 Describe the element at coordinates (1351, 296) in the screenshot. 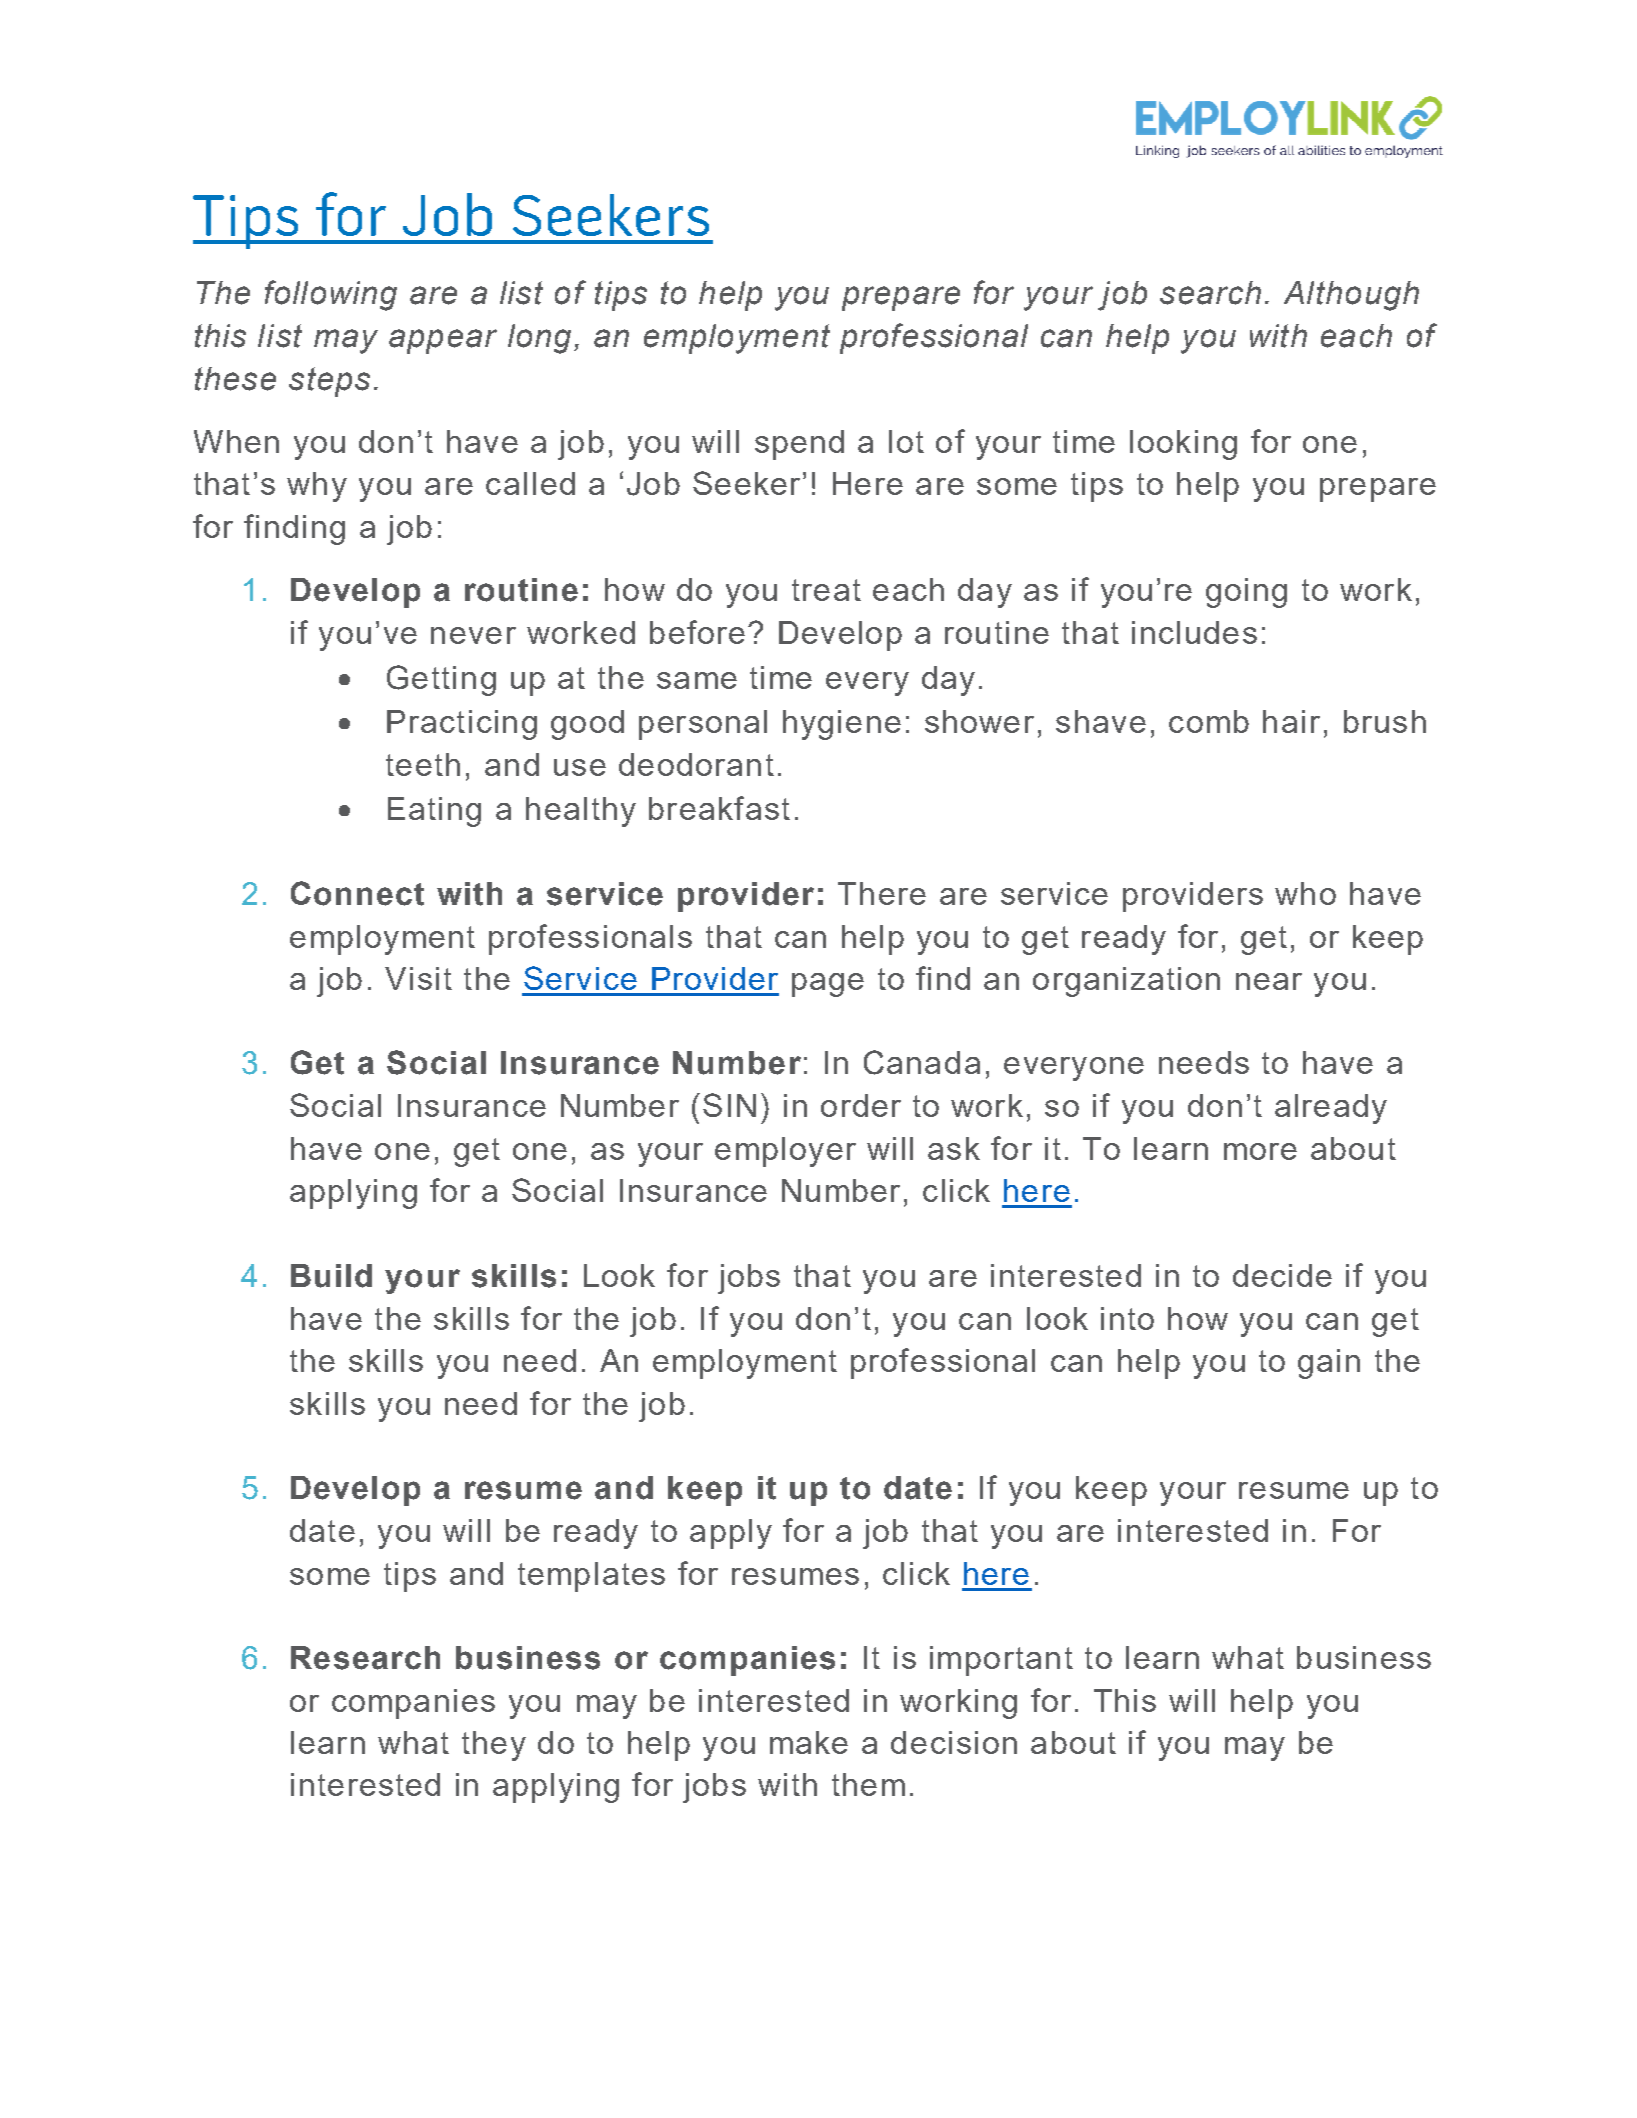

I see `Although` at that location.
